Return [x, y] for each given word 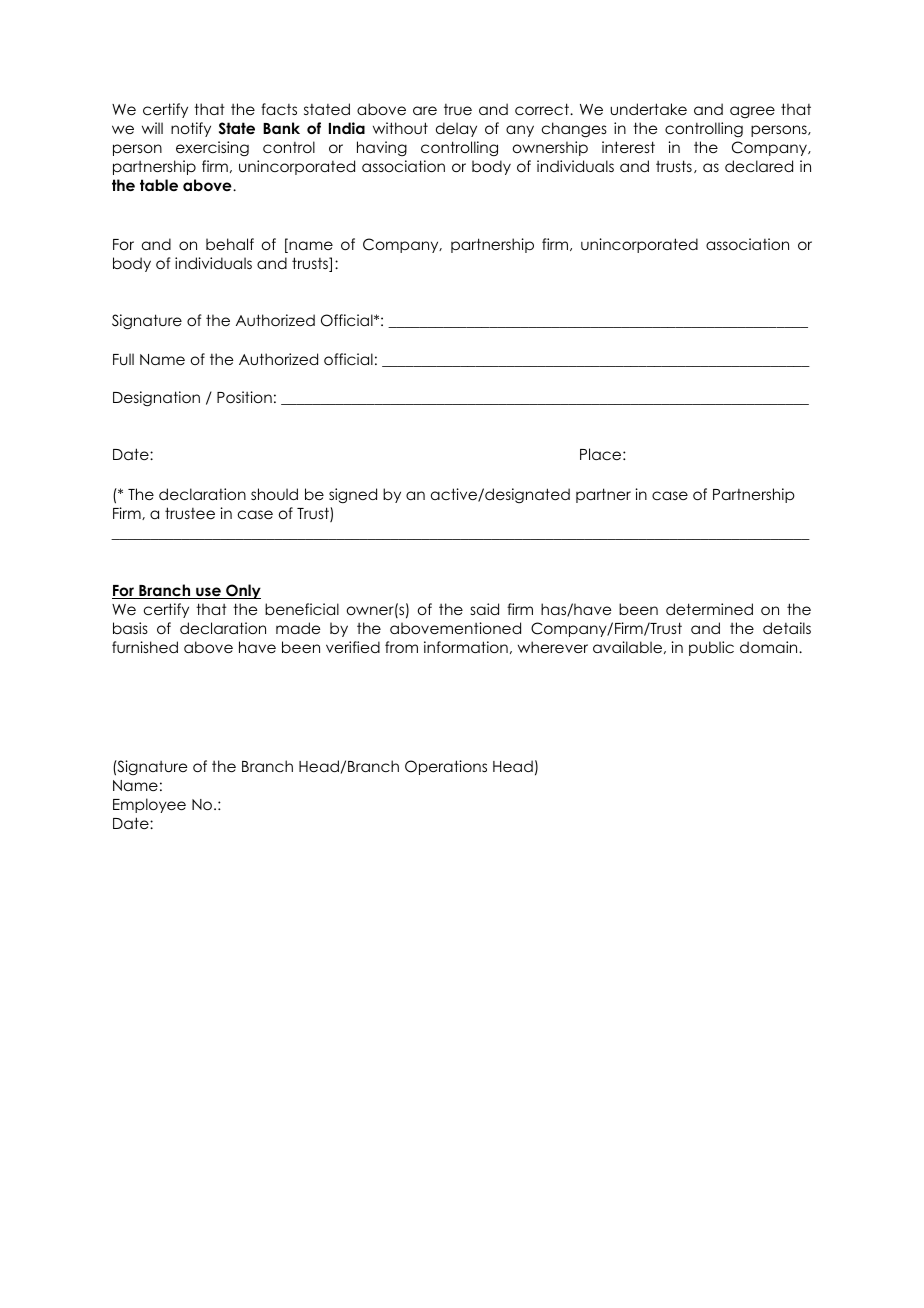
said [485, 609]
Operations [446, 767]
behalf [230, 244]
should [274, 494]
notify [191, 129]
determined [709, 609]
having [382, 148]
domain [770, 647]
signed [353, 495]
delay [456, 129]
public [711, 648]
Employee [149, 805]
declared [759, 166]
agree [752, 112]
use [208, 593]
